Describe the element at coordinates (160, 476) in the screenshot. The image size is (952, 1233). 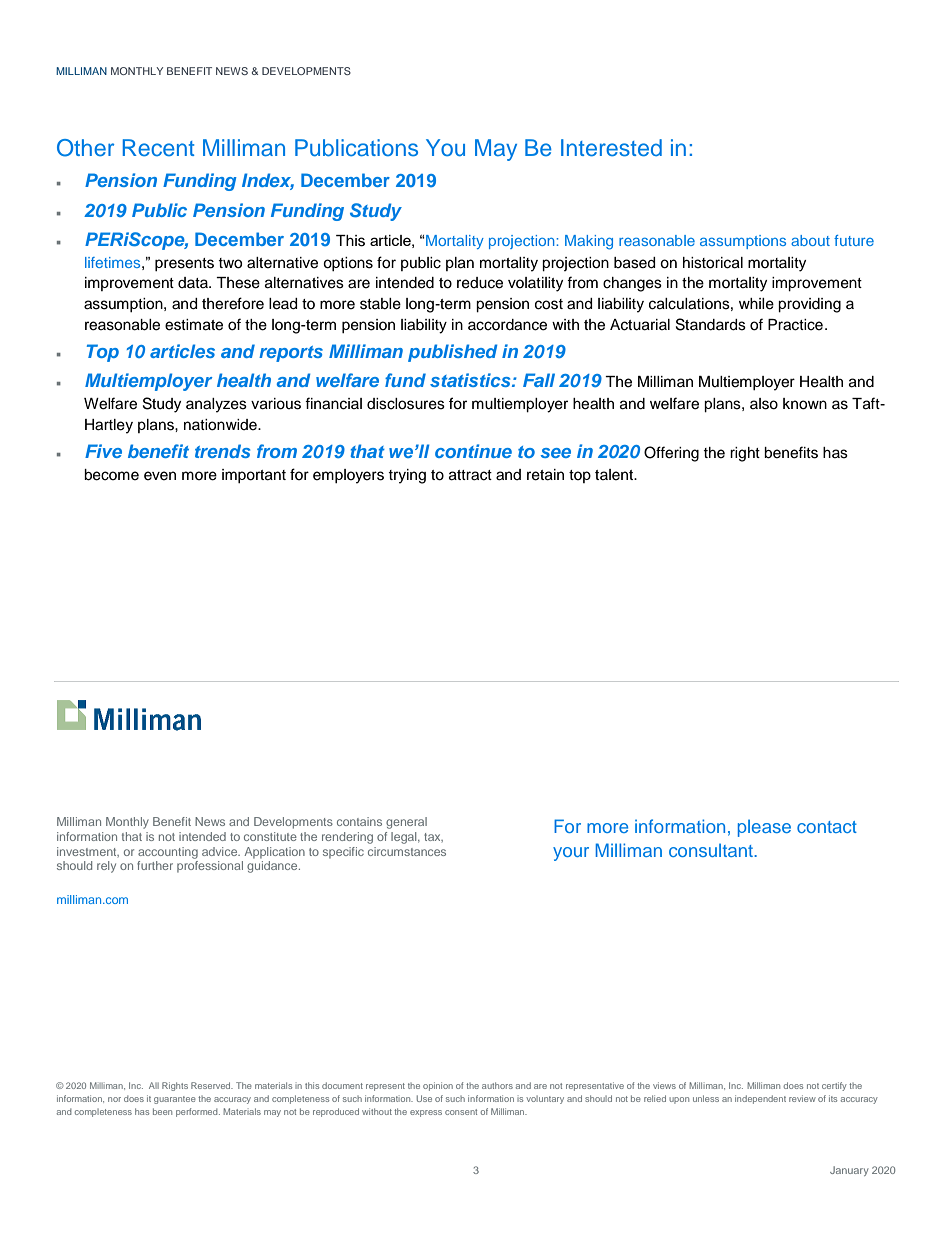
I see `even` at that location.
